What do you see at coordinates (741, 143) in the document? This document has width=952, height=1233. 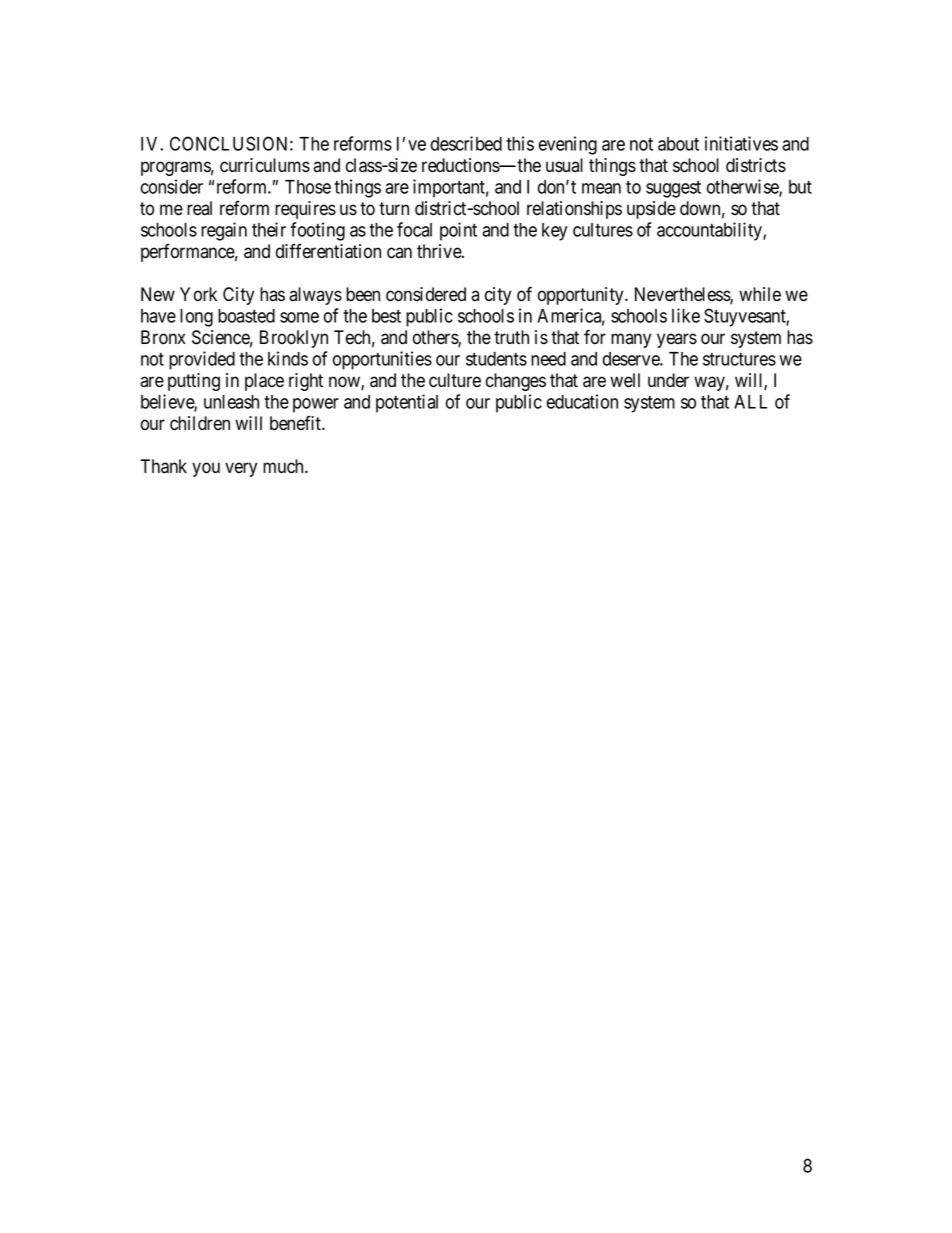 I see `initiatives` at bounding box center [741, 143].
